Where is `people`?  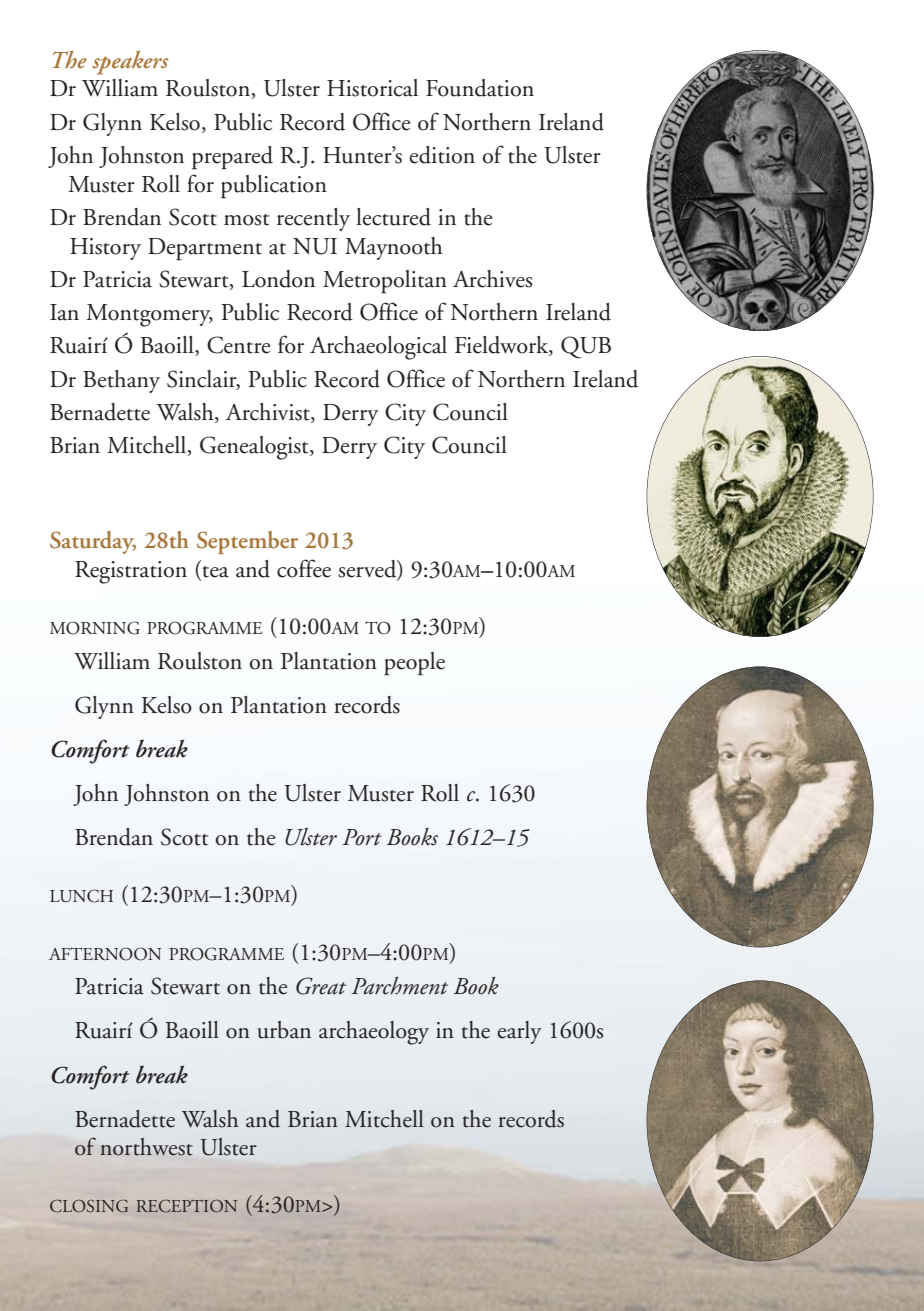
people is located at coordinates (414, 664).
